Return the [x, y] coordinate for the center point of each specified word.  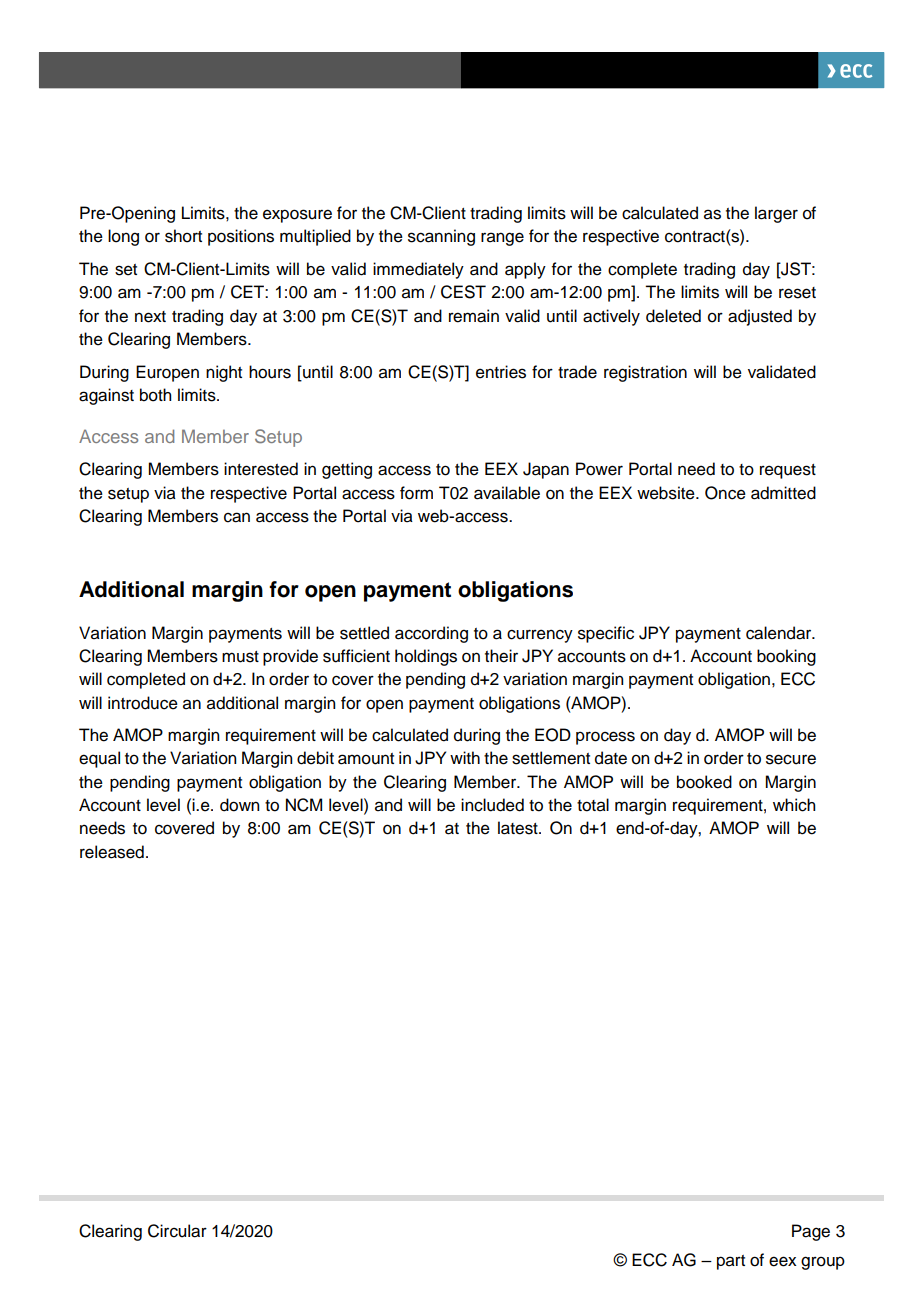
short [183, 236]
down [239, 805]
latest [519, 828]
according [431, 634]
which [794, 805]
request [788, 471]
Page [811, 1232]
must [240, 657]
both [155, 395]
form [416, 493]
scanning [441, 237]
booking [786, 657]
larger [776, 214]
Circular [177, 1231]
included [492, 805]
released [112, 852]
